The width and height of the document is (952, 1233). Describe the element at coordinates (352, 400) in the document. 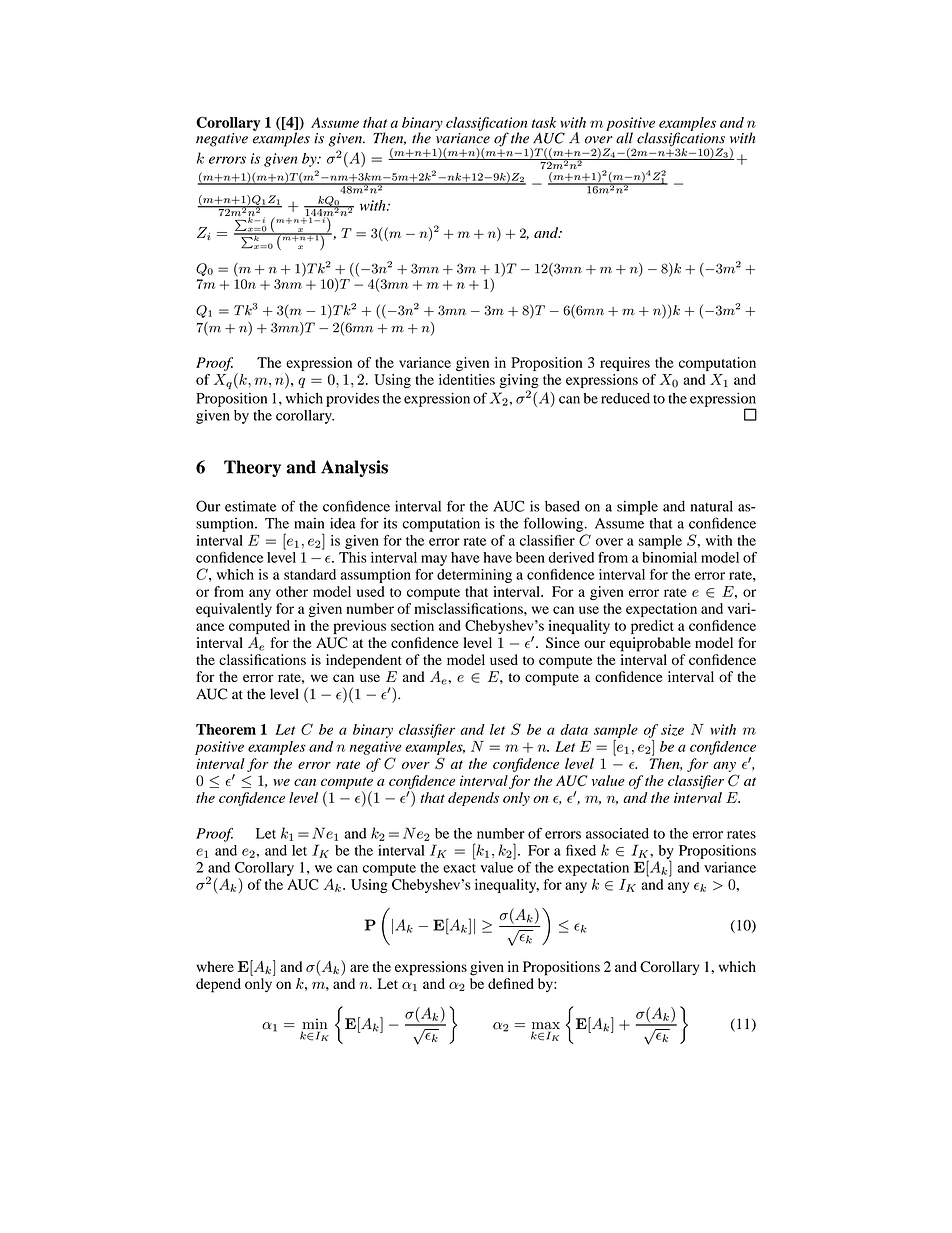

I see `provides` at that location.
